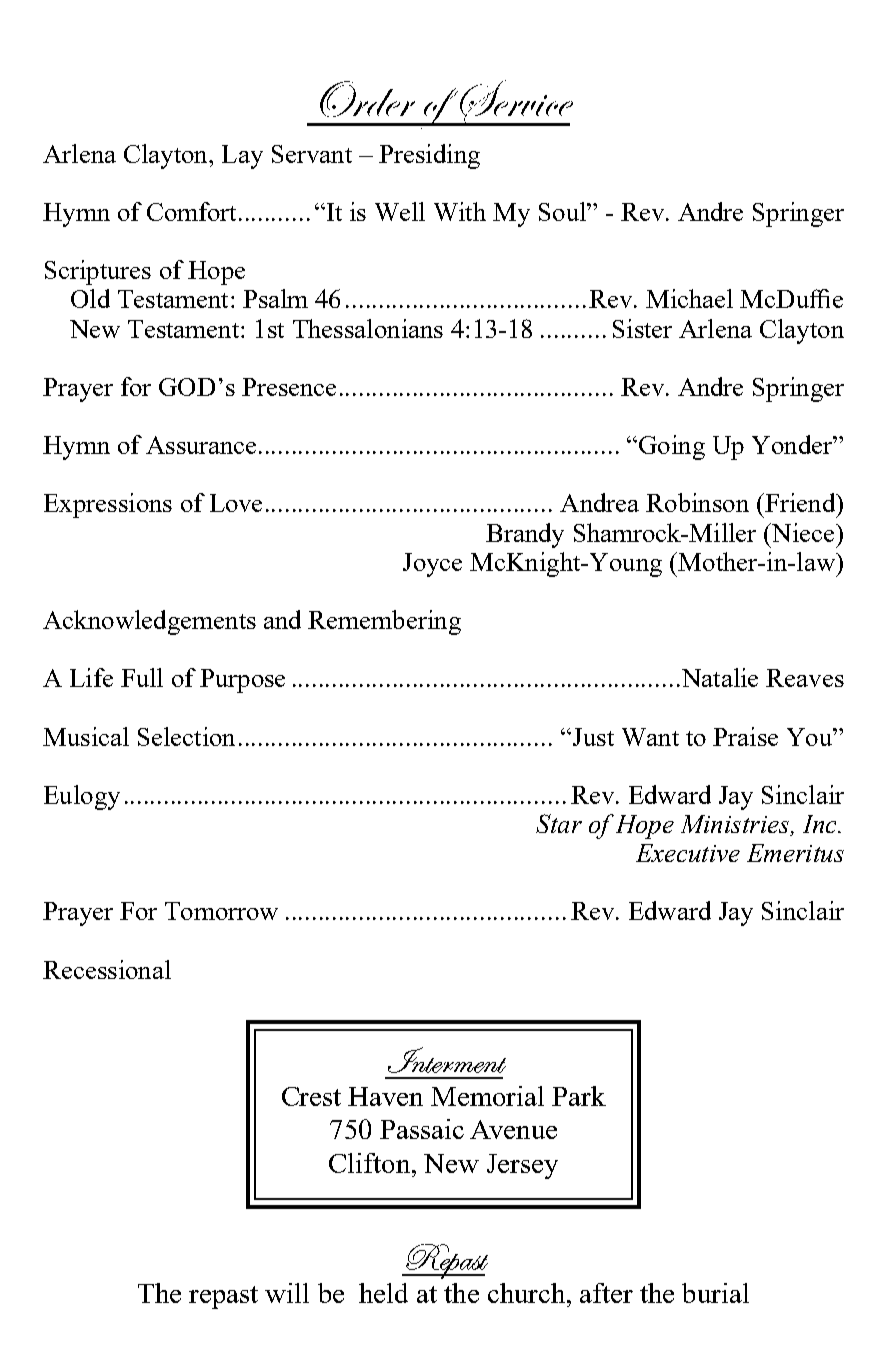  I want to click on Robinson, so click(697, 502).
